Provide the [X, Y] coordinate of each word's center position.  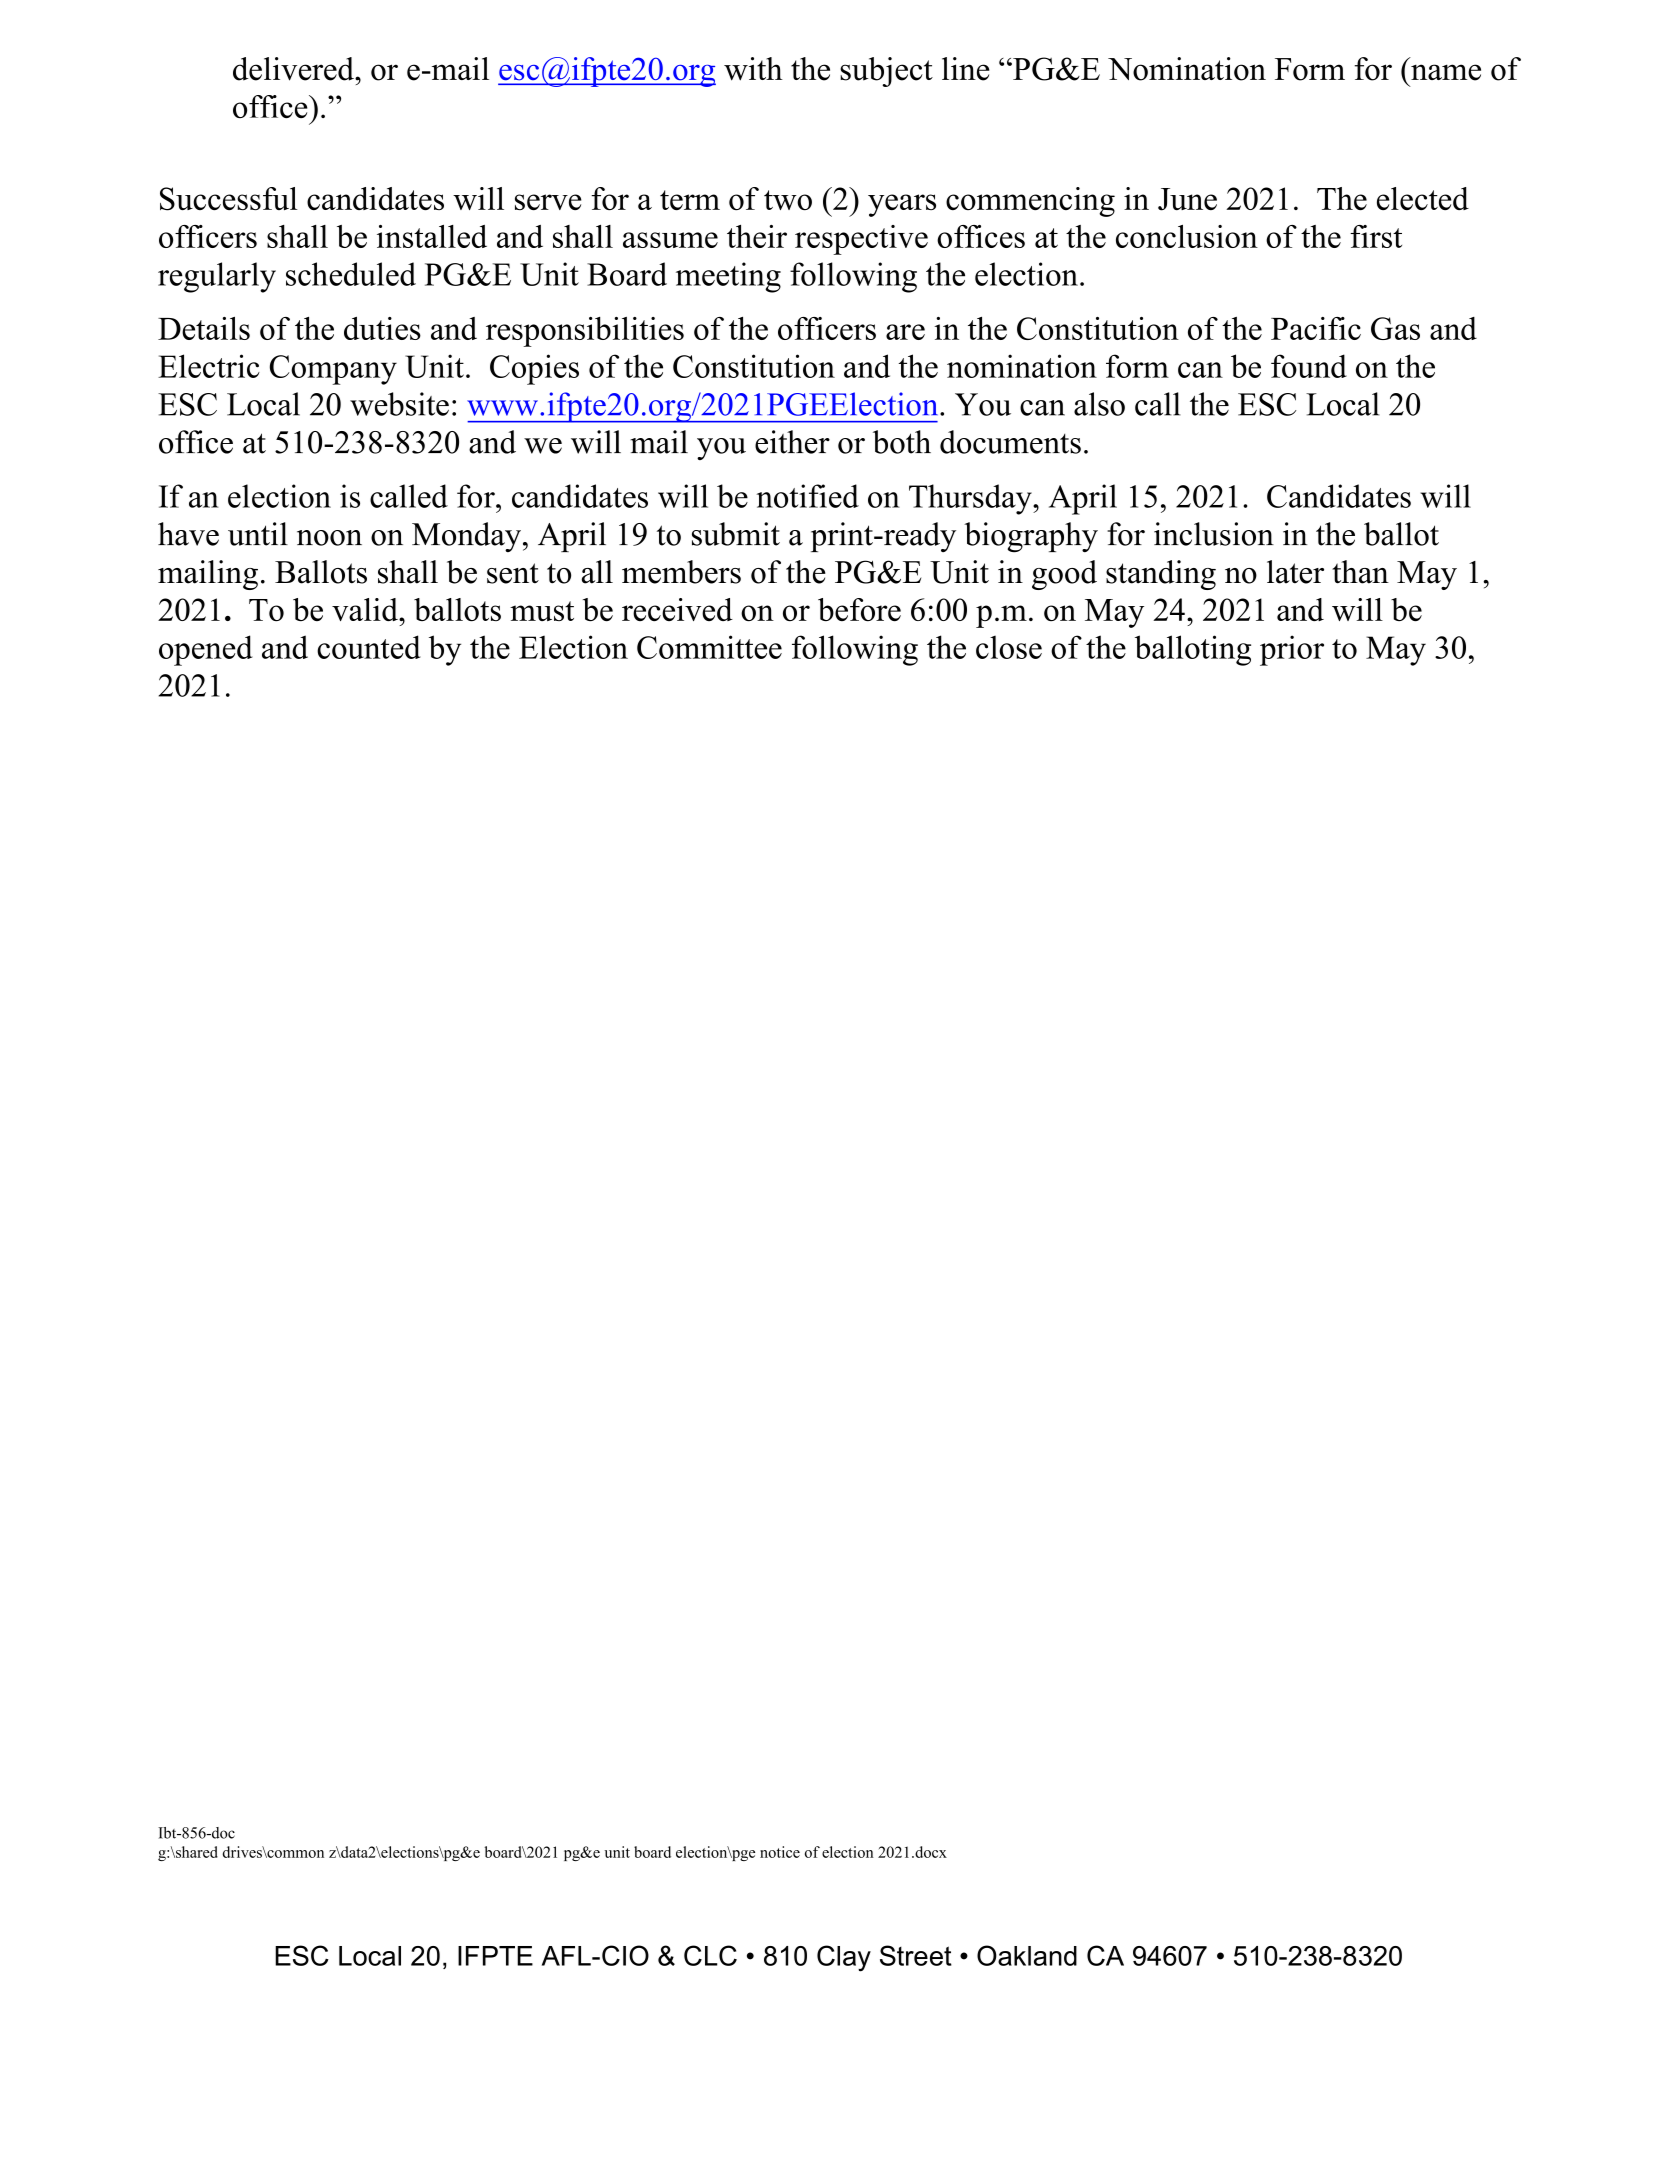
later [1295, 572]
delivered [294, 69]
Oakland [1027, 1955]
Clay [844, 1958]
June [1187, 199]
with [753, 69]
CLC [710, 1955]
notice [780, 1852]
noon [329, 538]
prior [1292, 650]
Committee [709, 647]
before [859, 609]
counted [369, 647]
